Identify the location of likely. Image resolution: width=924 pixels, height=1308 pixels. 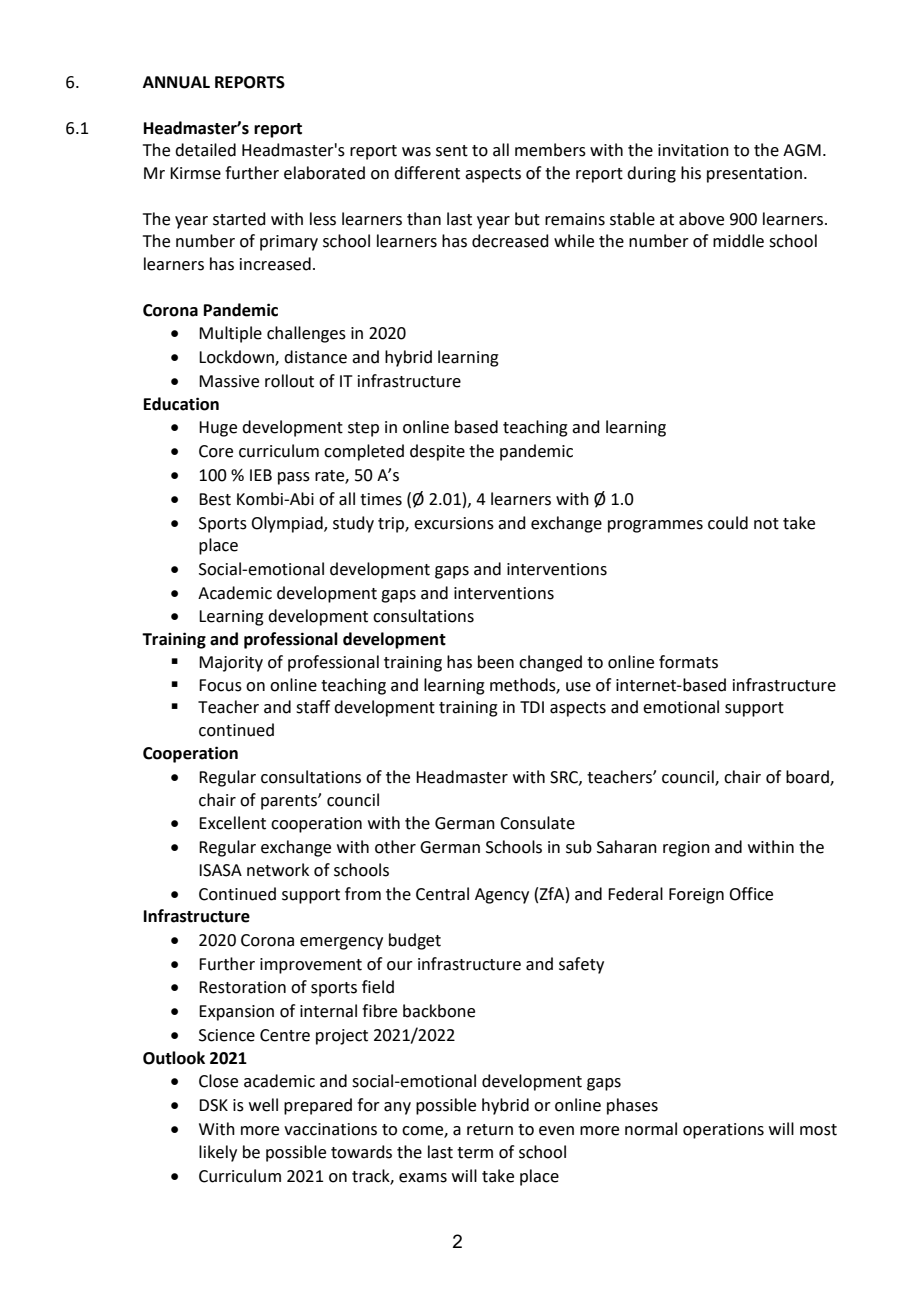
(218, 1153).
